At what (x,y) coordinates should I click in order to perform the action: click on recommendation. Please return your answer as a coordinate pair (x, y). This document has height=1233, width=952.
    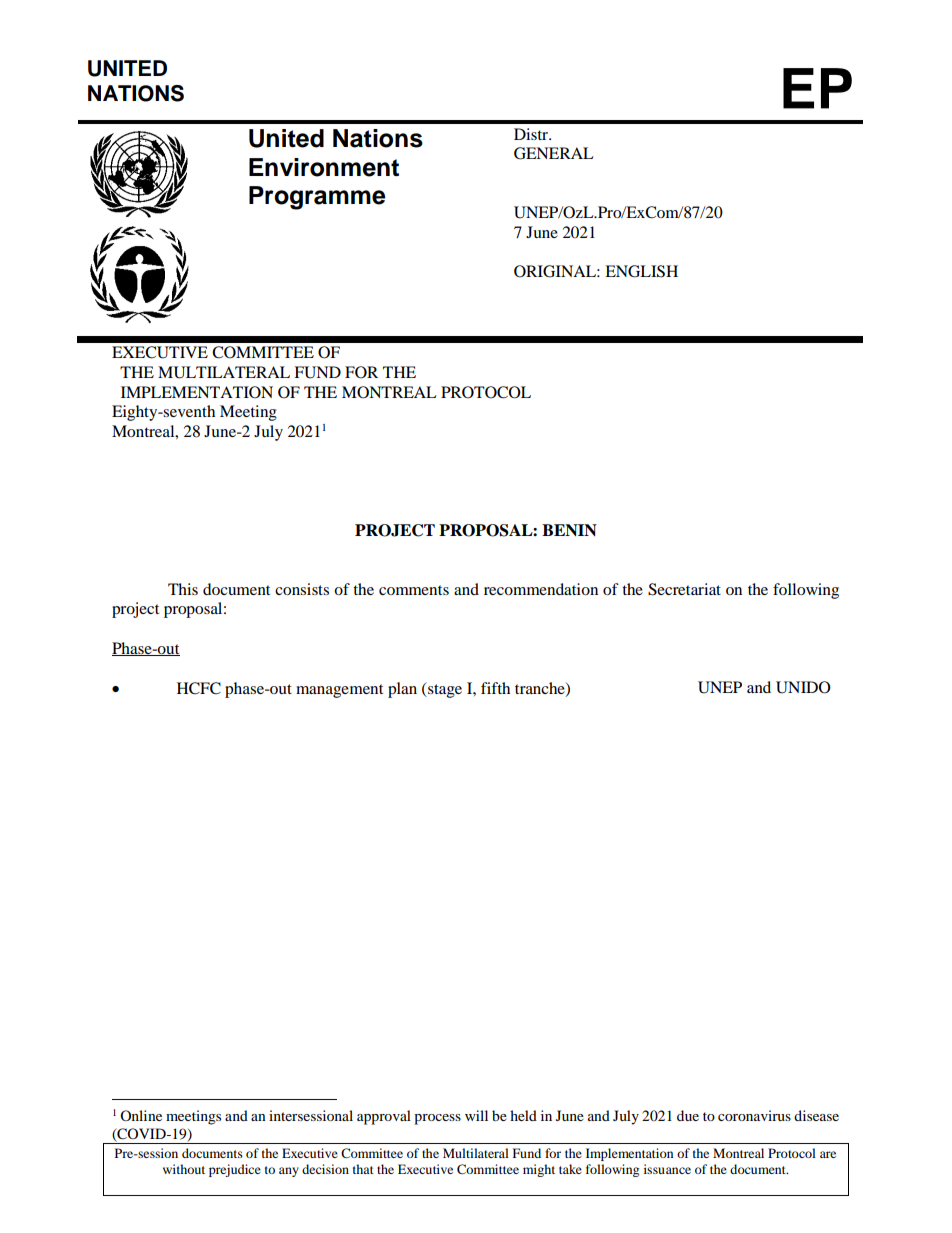
    Looking at the image, I should click on (541, 589).
